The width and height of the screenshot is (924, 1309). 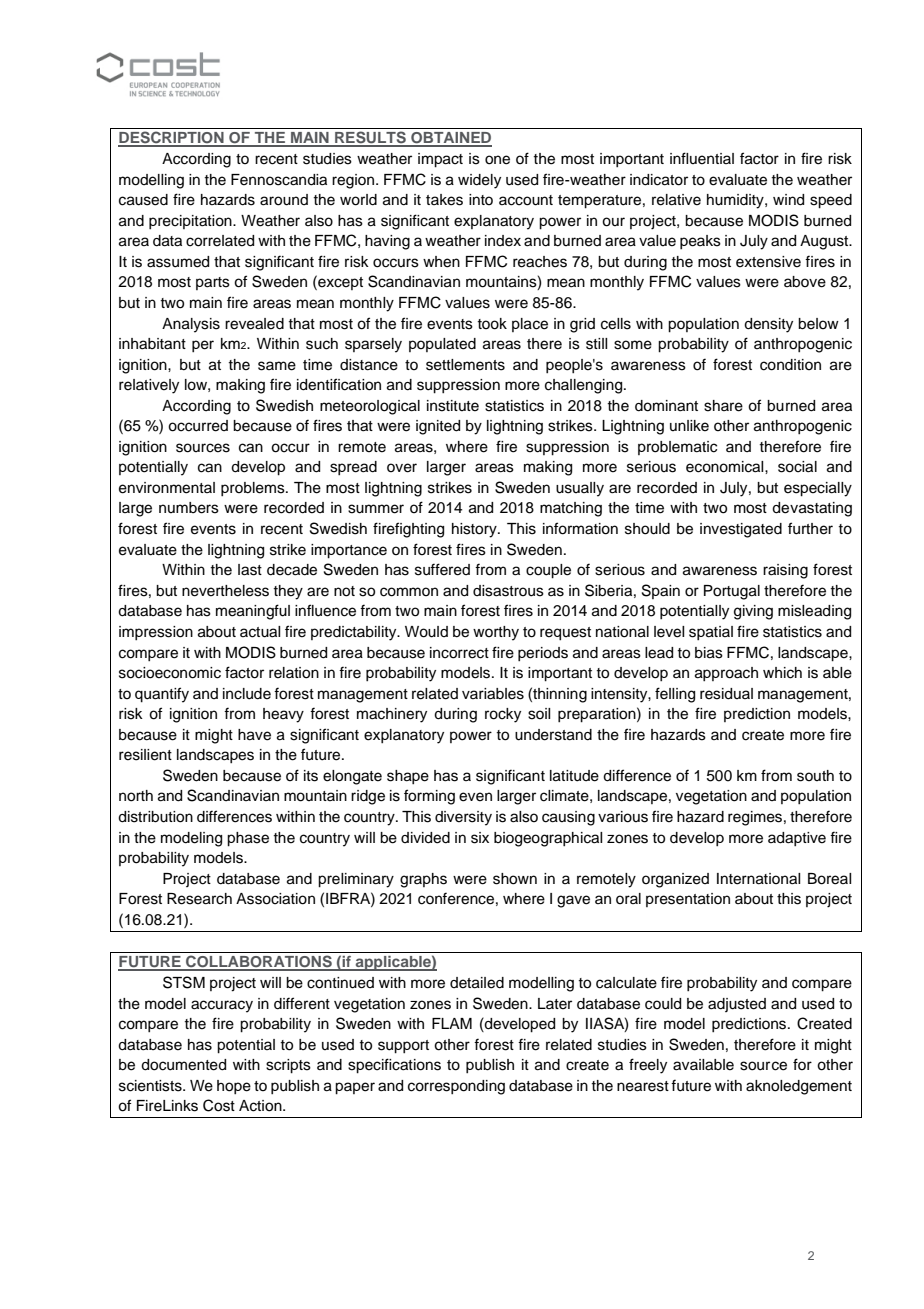 What do you see at coordinates (480, 838) in the screenshot?
I see `six` at bounding box center [480, 838].
